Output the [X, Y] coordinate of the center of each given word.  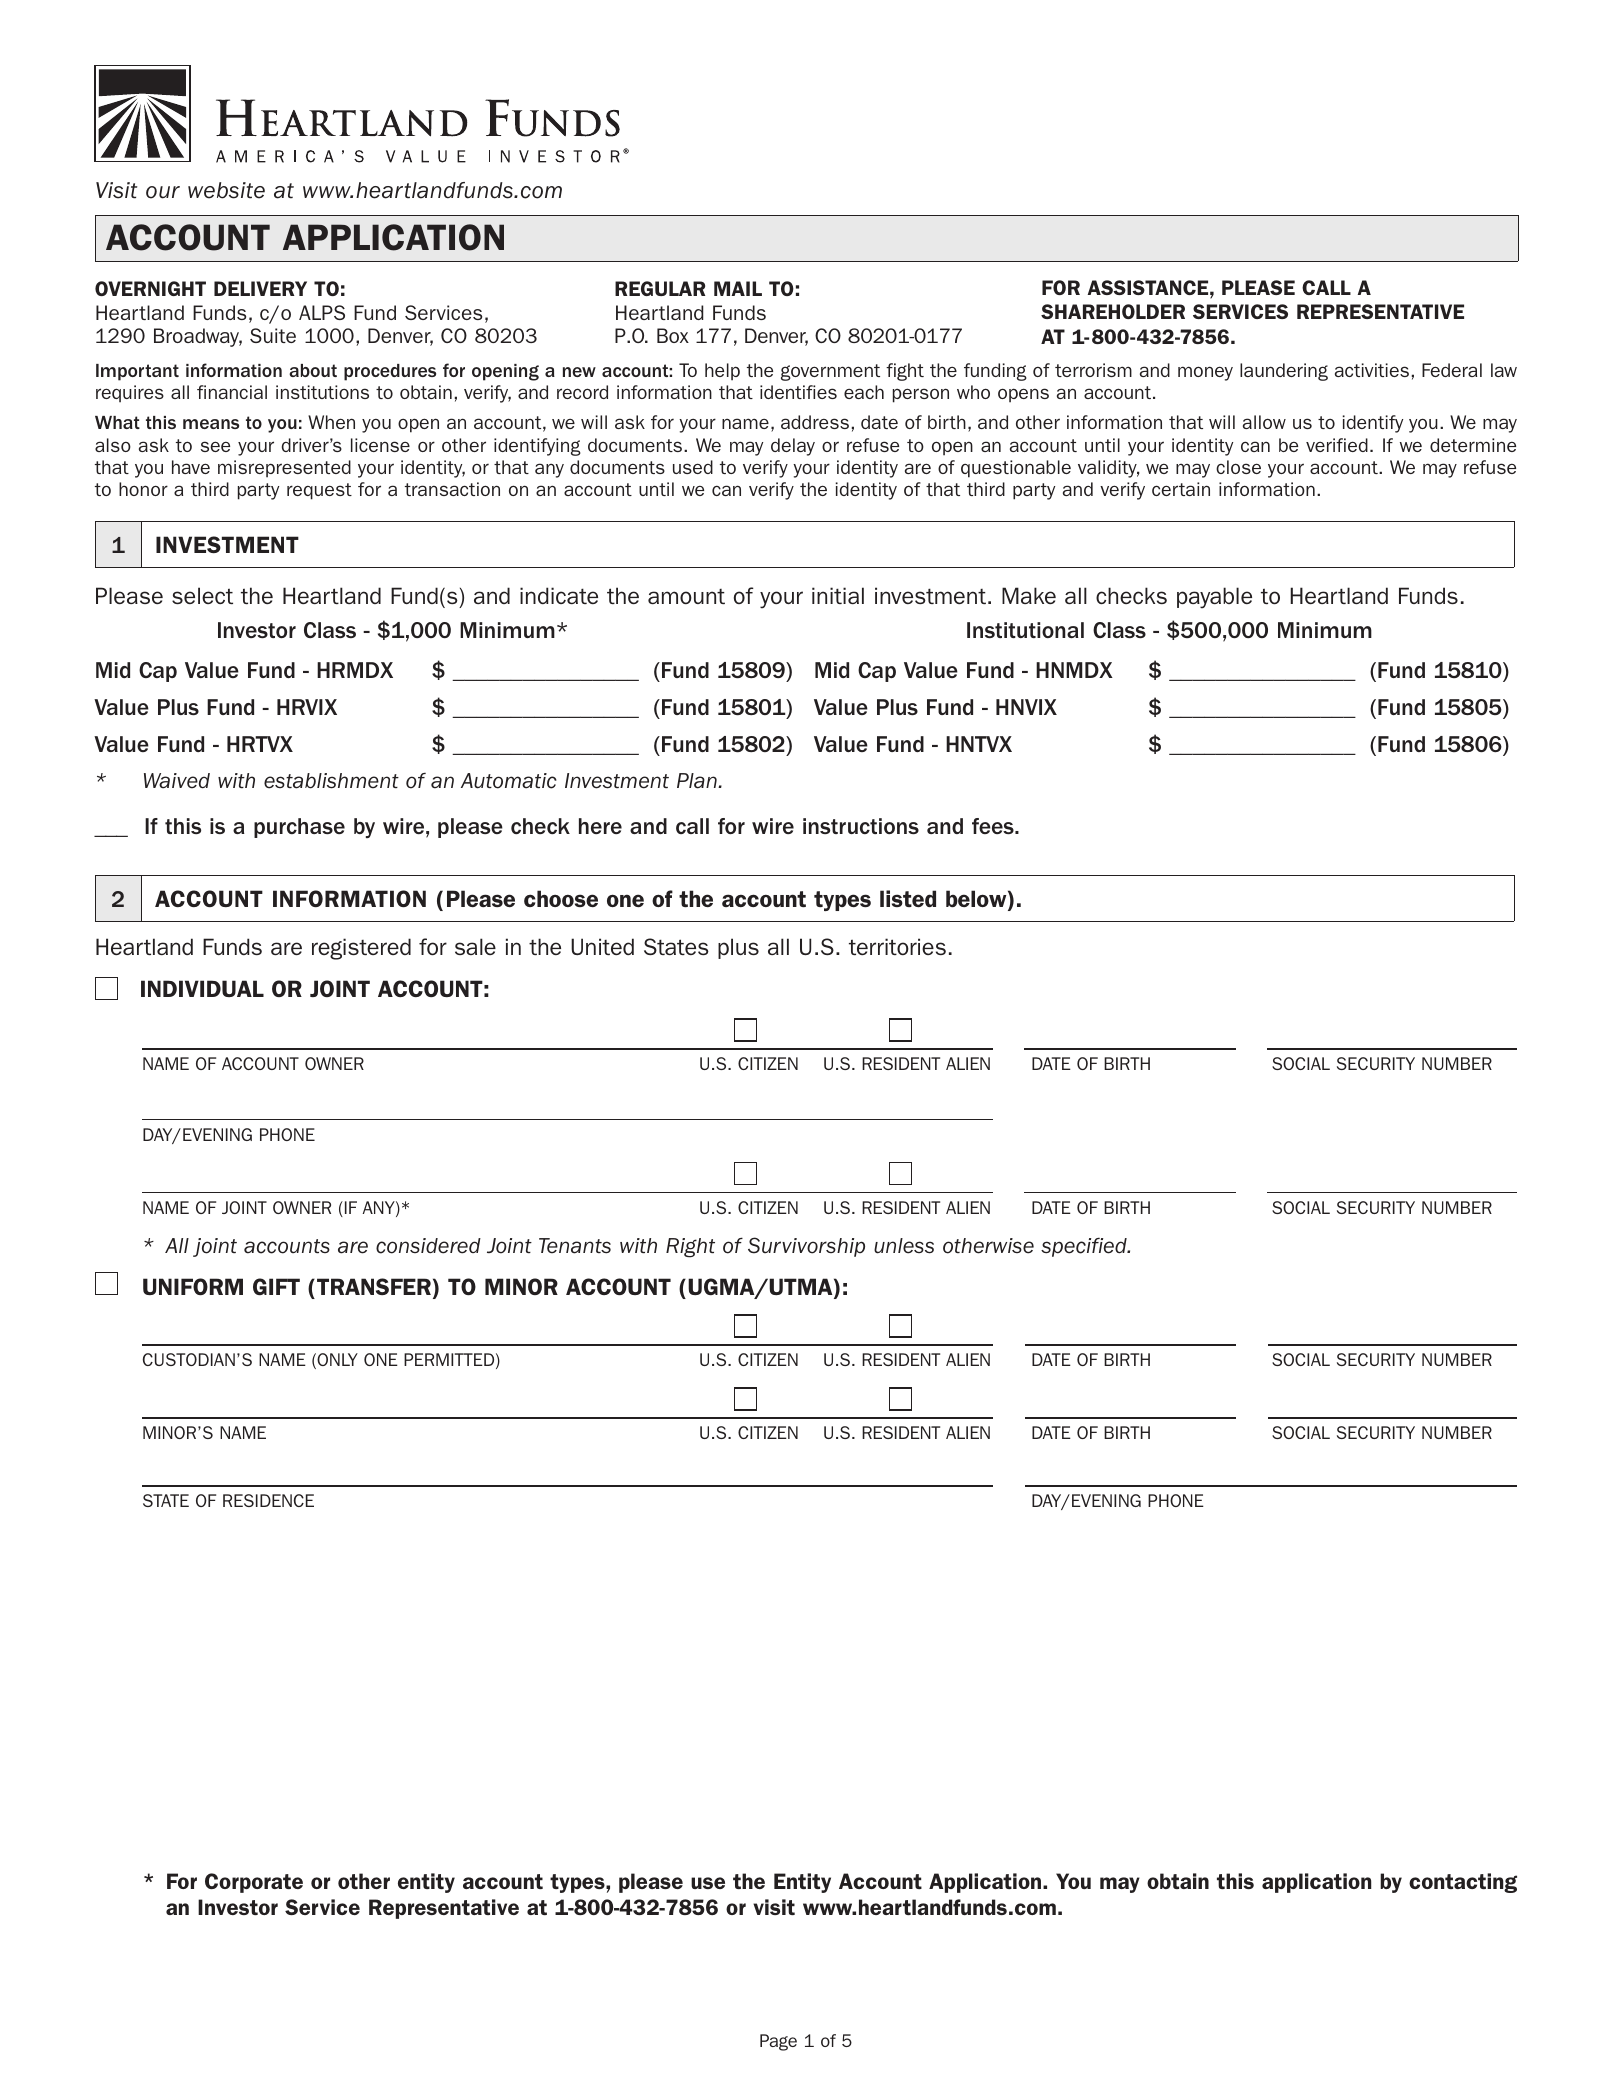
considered [428, 1246]
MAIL [738, 288]
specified [1085, 1247]
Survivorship [806, 1247]
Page [778, 2042]
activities [1372, 370]
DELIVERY [260, 288]
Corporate [254, 1883]
